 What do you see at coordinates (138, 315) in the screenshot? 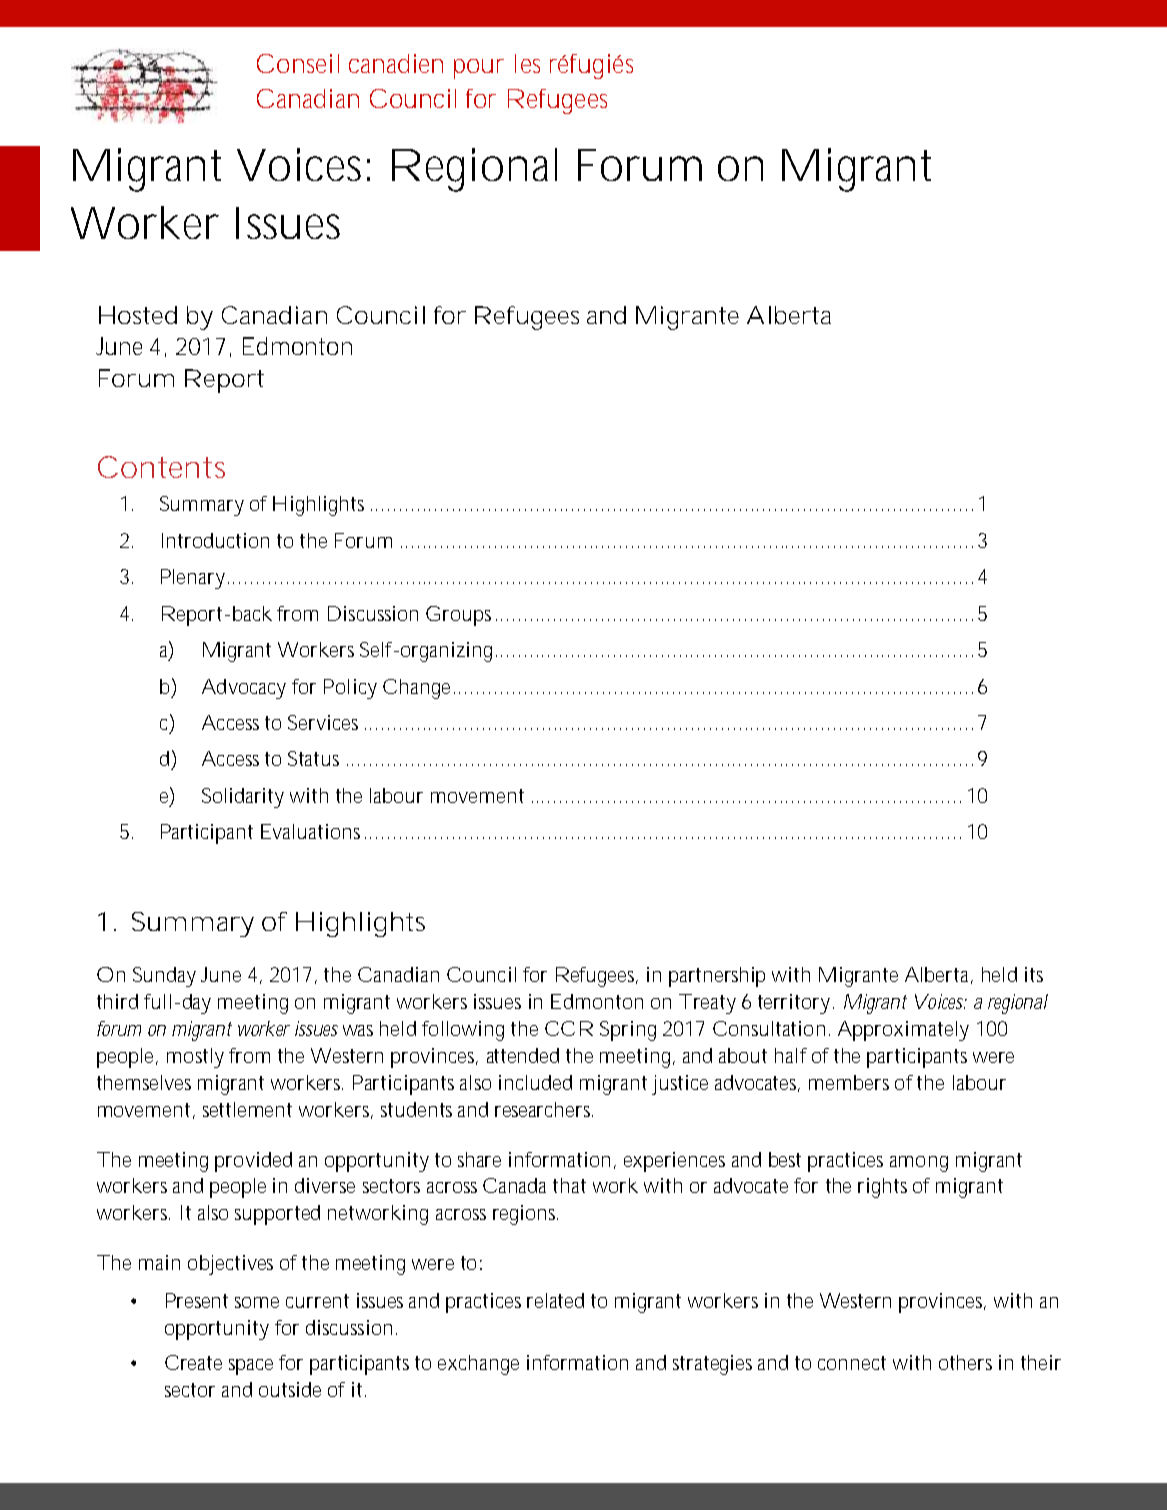
I see `Hosted` at bounding box center [138, 315].
